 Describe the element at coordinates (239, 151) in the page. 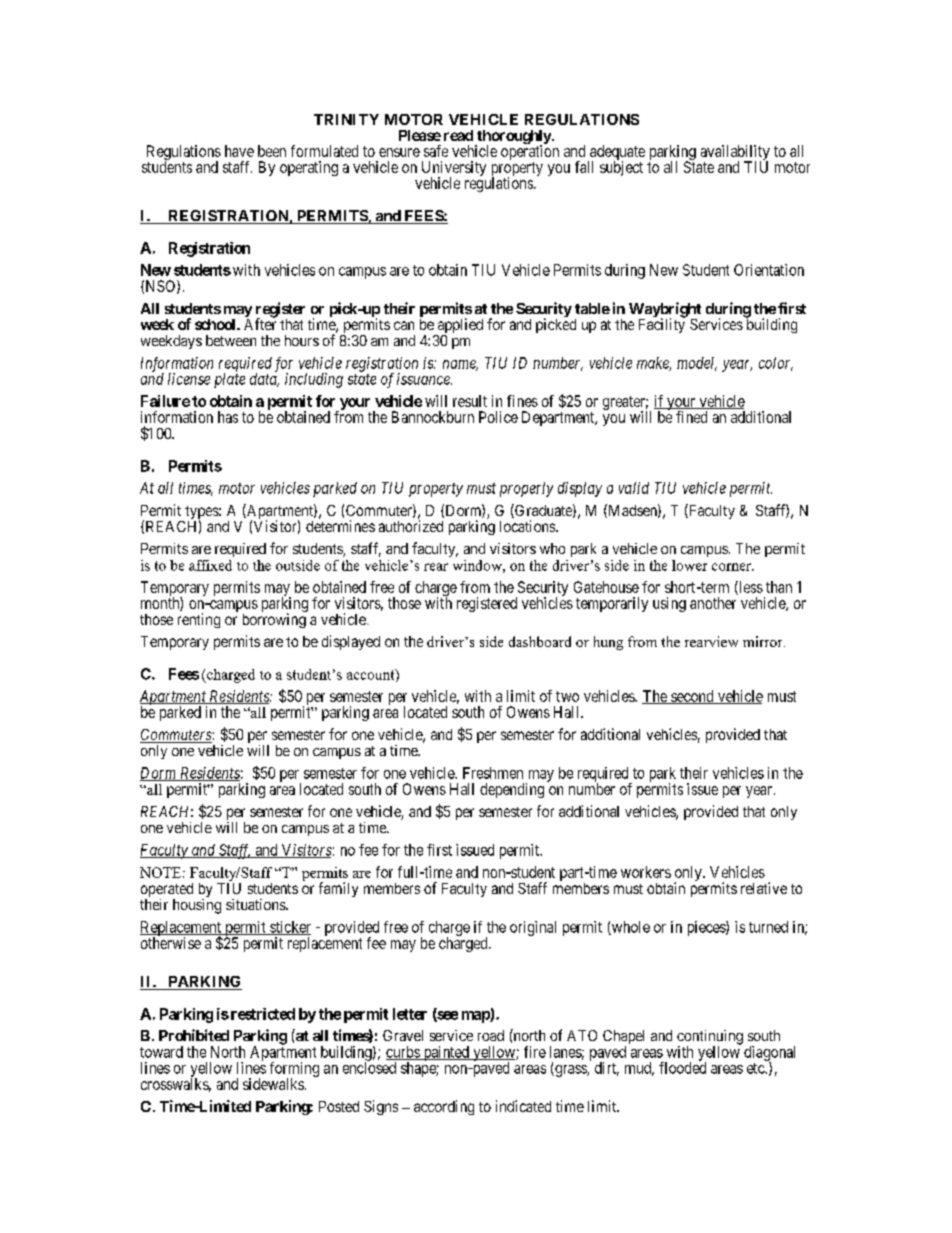

I see `have` at that location.
